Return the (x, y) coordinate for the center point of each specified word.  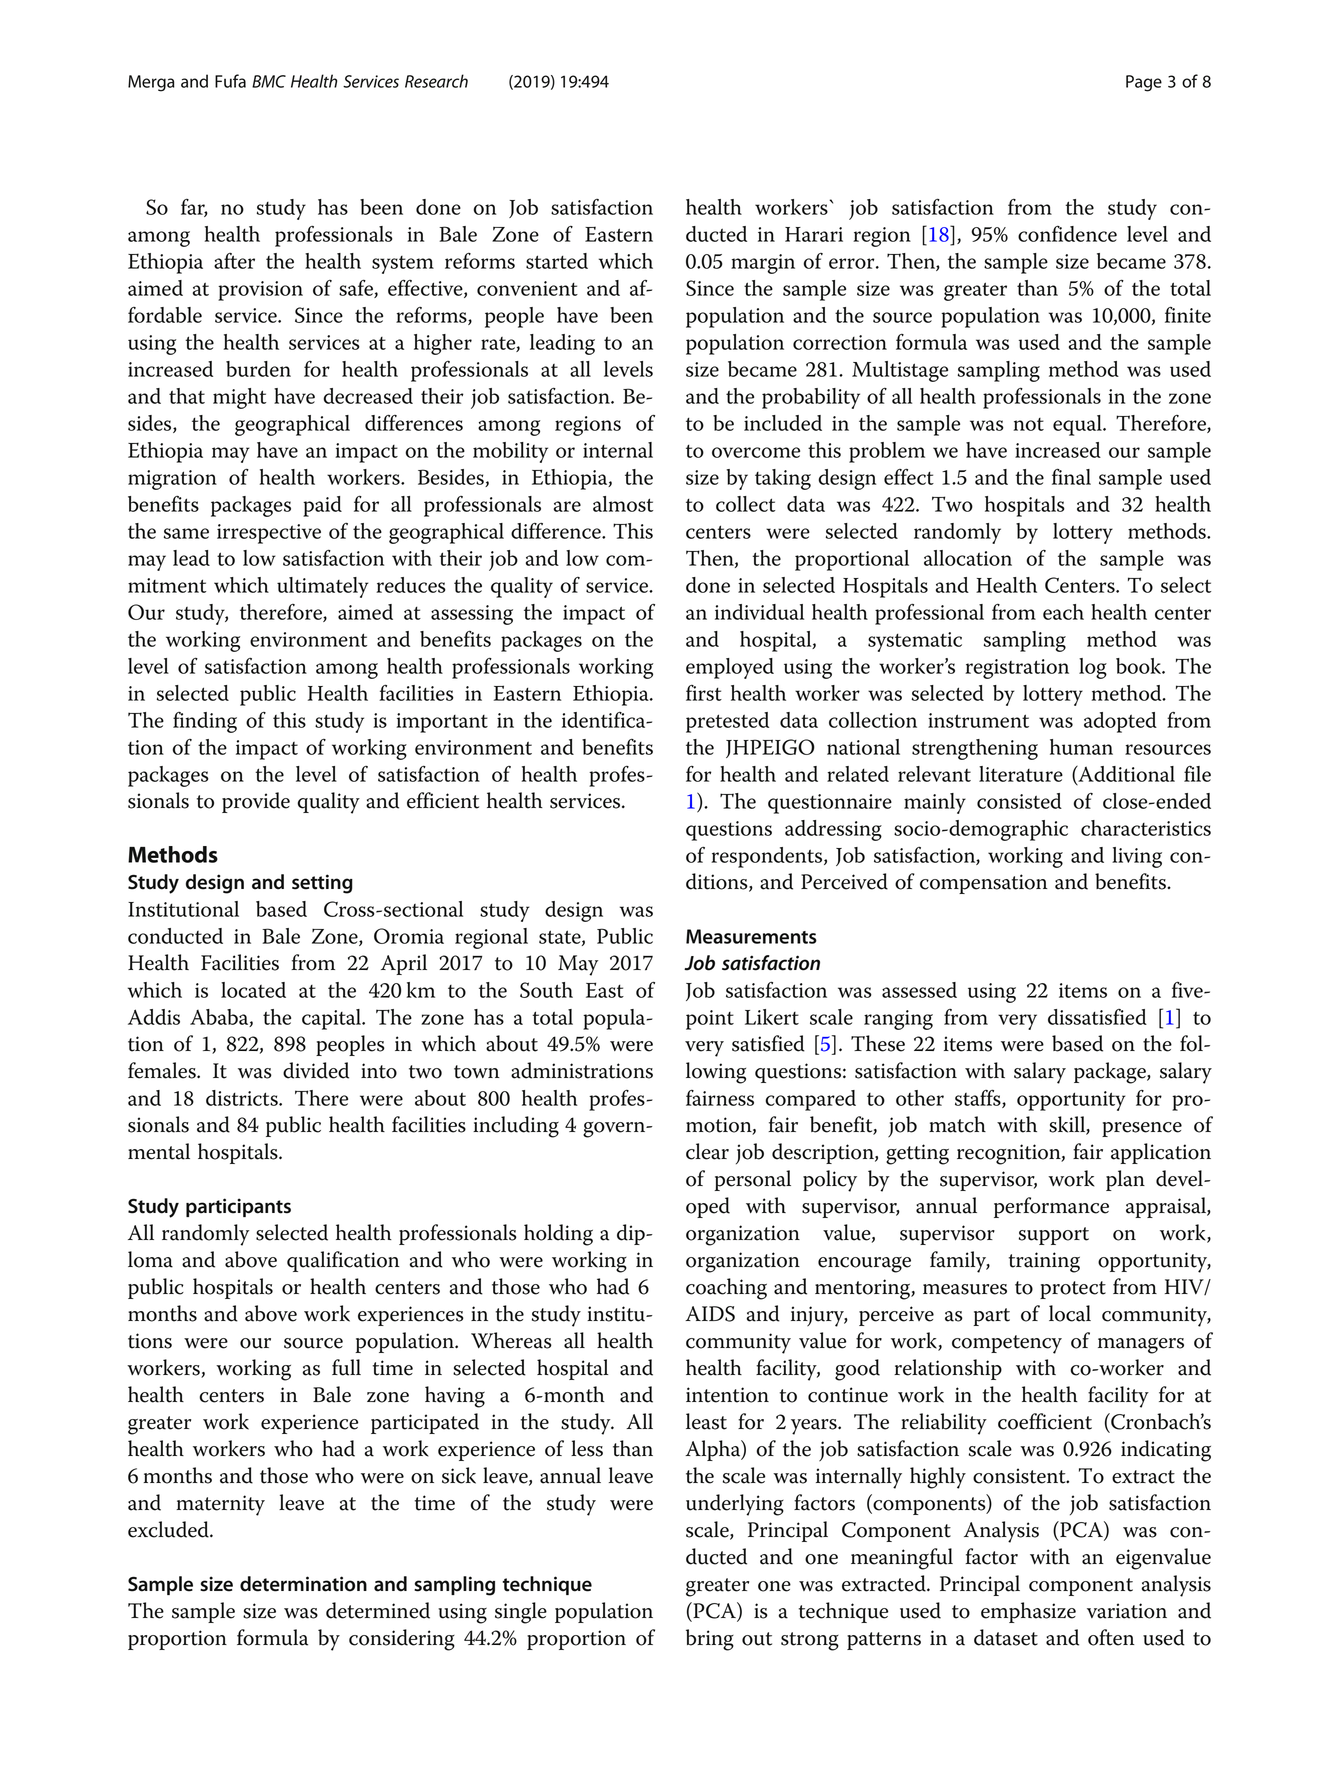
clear (707, 1151)
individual (759, 612)
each (1063, 612)
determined (378, 1610)
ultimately (323, 587)
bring (710, 1640)
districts (243, 1098)
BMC (269, 81)
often (1111, 1637)
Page (1144, 83)
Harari (814, 234)
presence (1142, 1129)
